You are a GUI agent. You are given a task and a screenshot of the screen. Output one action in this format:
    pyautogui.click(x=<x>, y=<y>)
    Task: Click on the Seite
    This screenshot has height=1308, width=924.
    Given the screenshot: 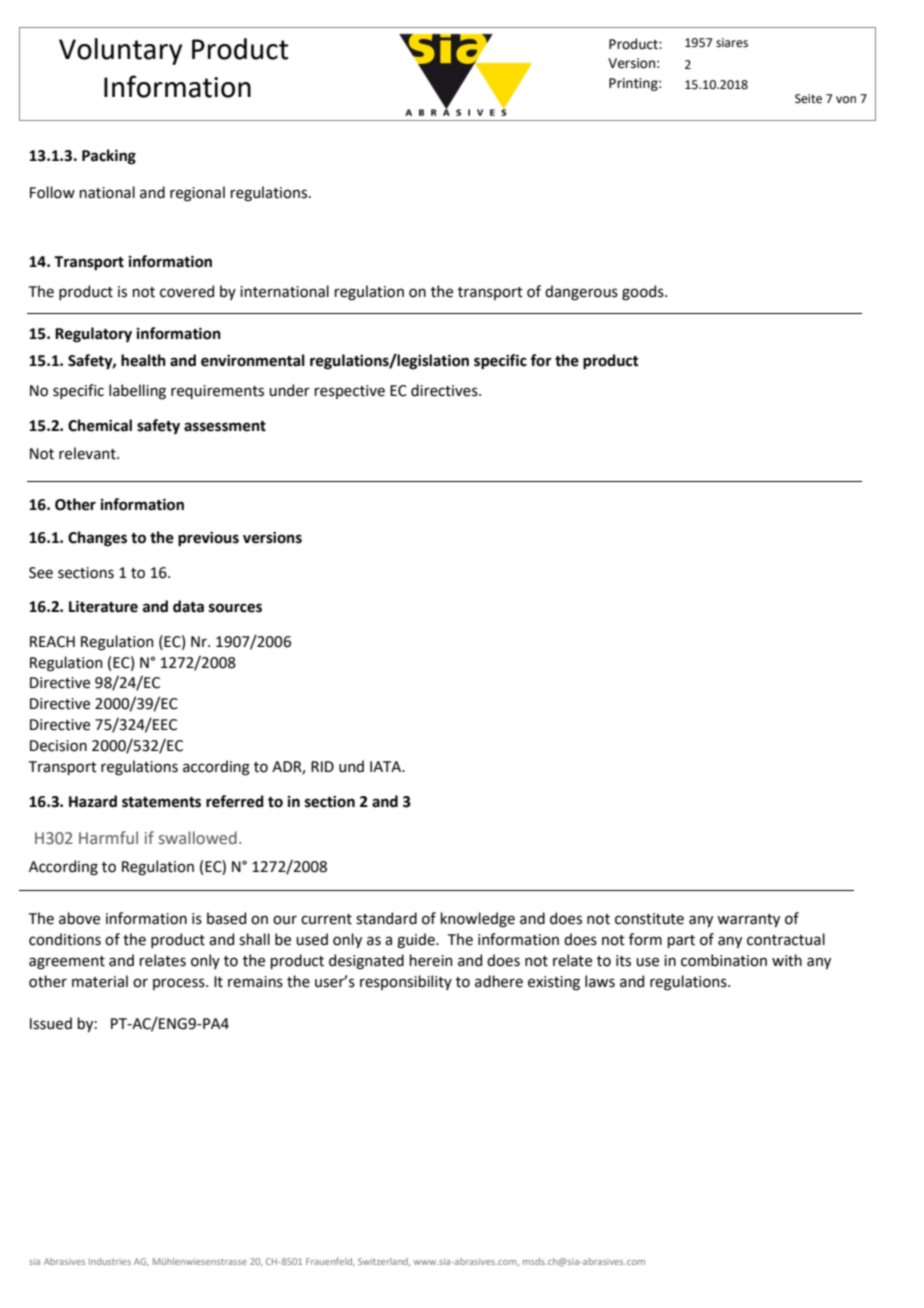 What is the action you would take?
    pyautogui.click(x=808, y=99)
